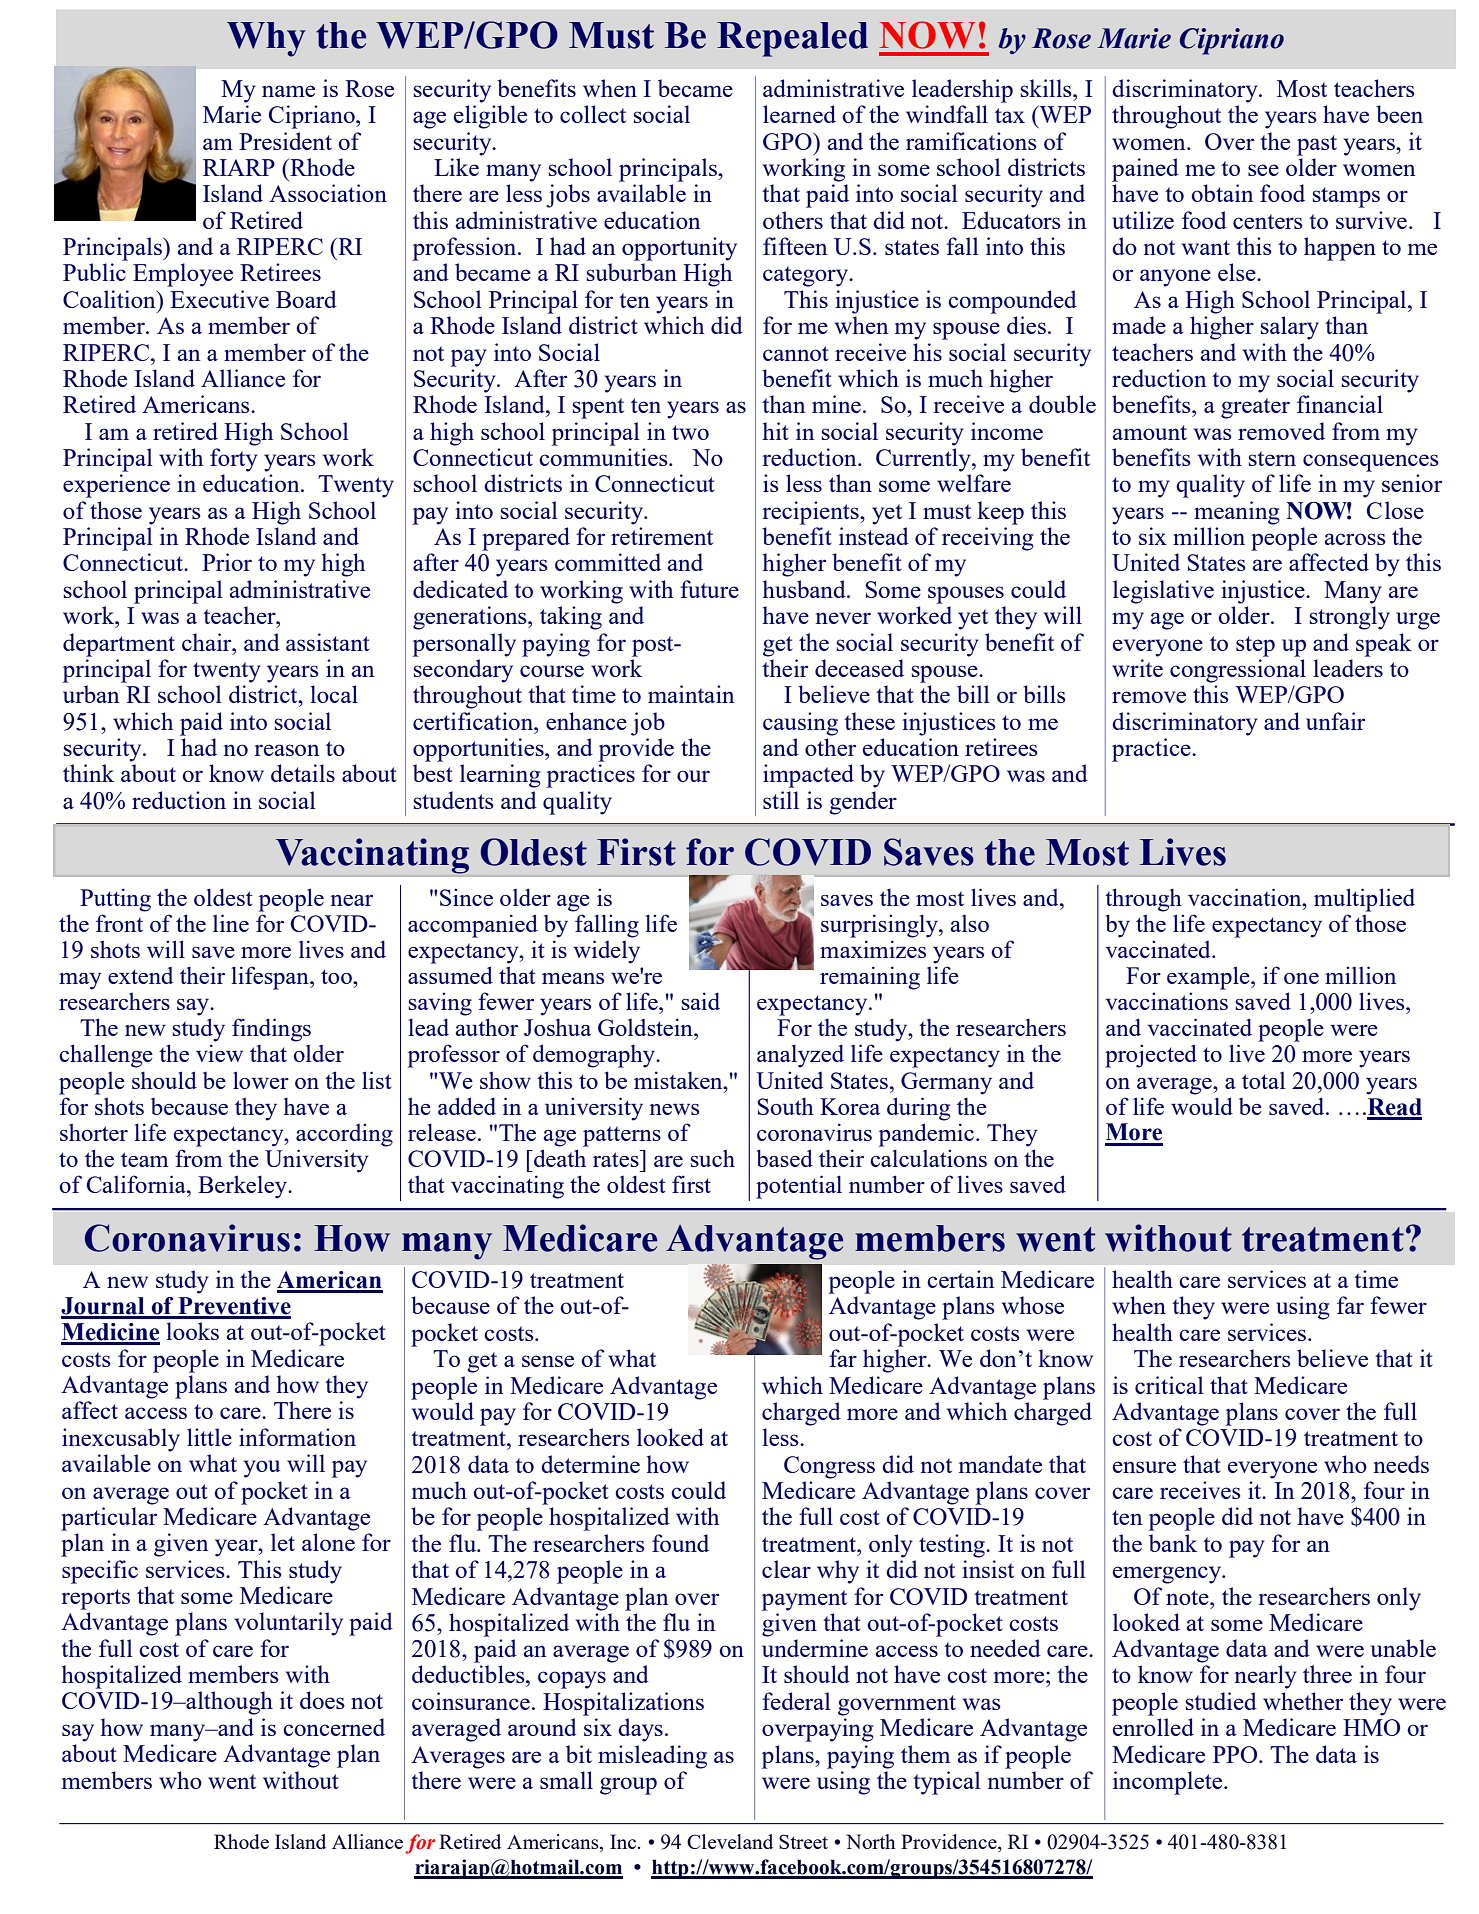 The image size is (1479, 1914). What do you see at coordinates (1209, 978) in the screenshot?
I see `example` at bounding box center [1209, 978].
